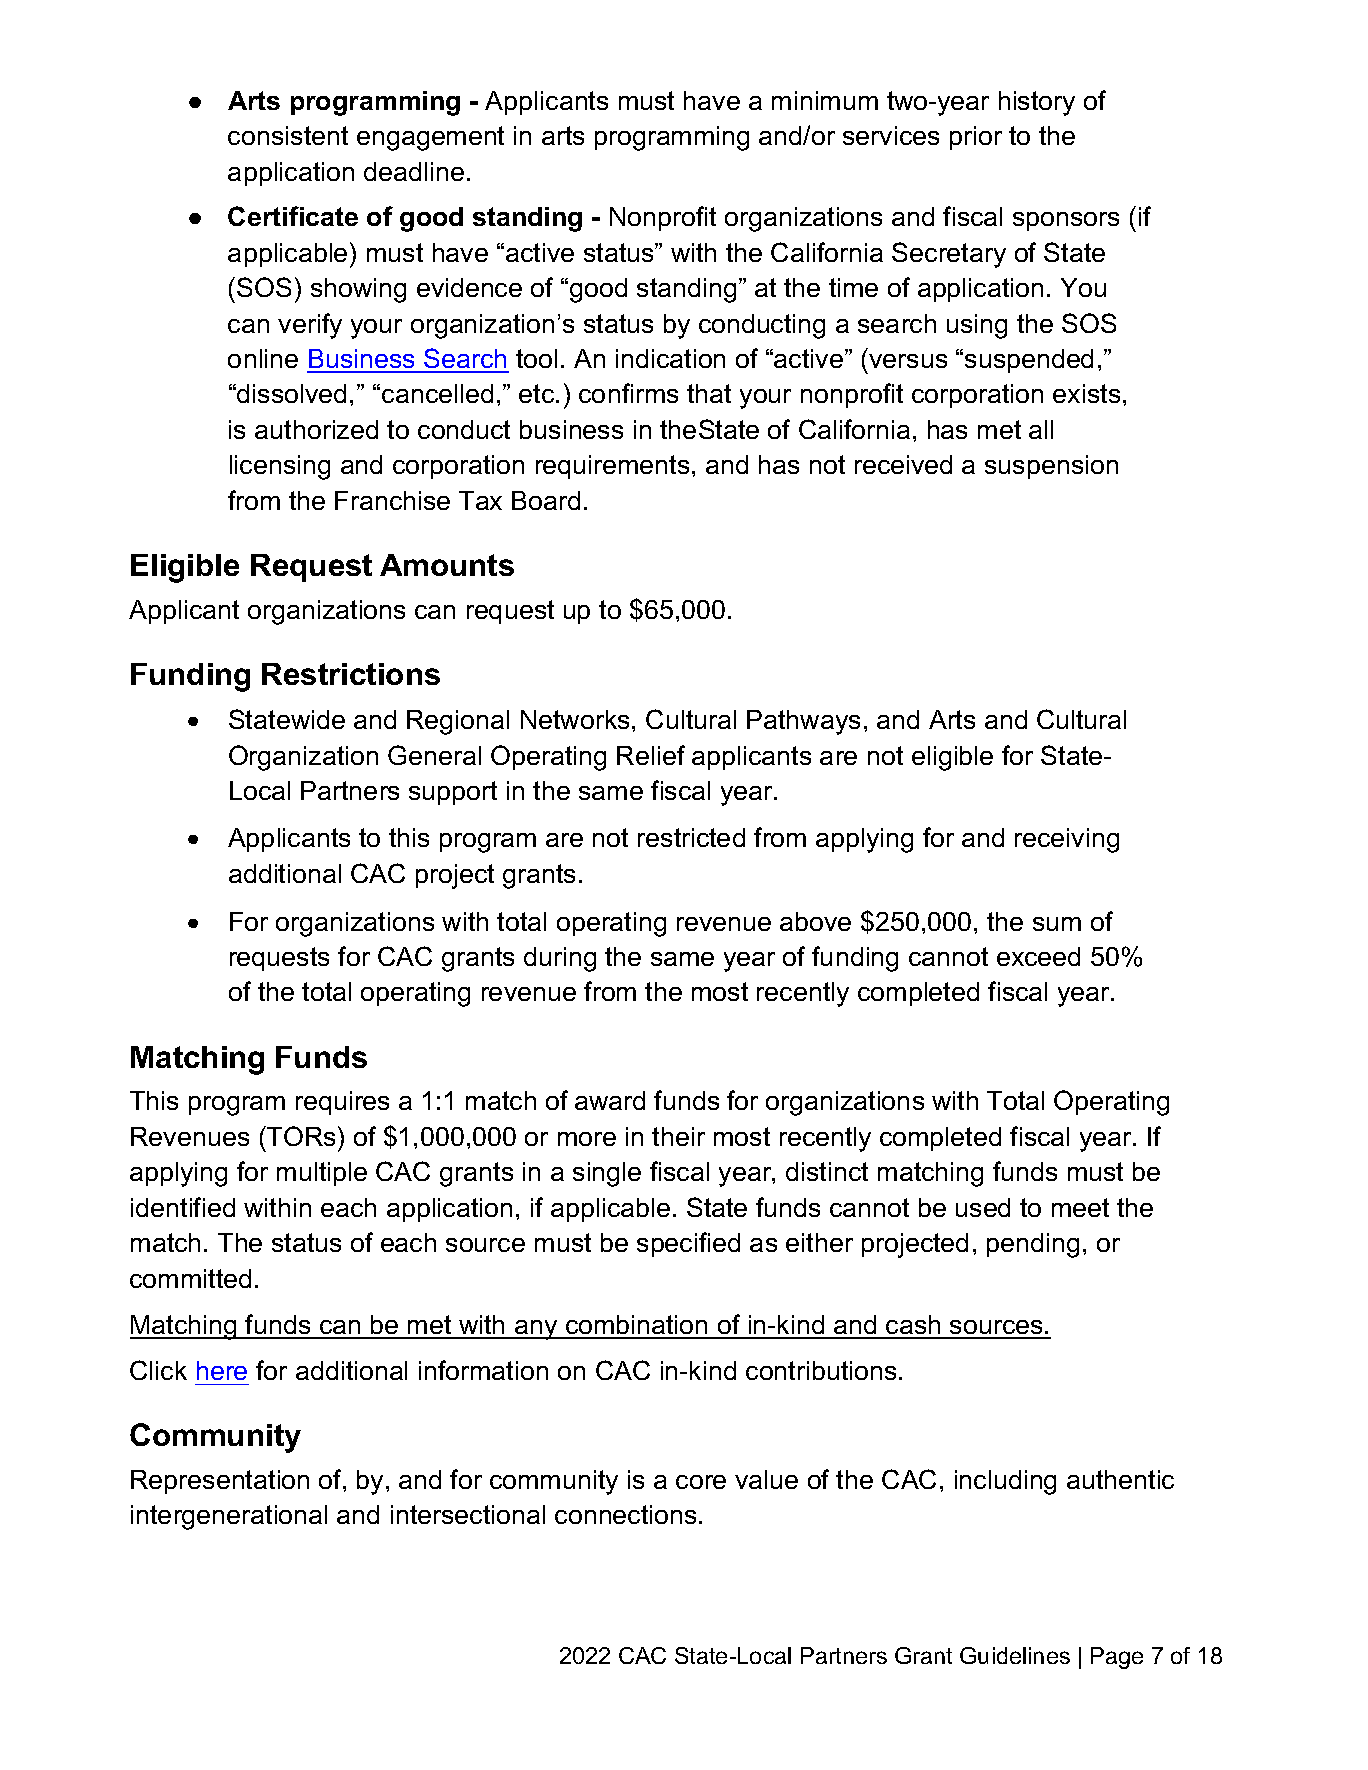 Image resolution: width=1368 pixels, height=1770 pixels. Describe the element at coordinates (1033, 1245) in the screenshot. I see `pending` at that location.
